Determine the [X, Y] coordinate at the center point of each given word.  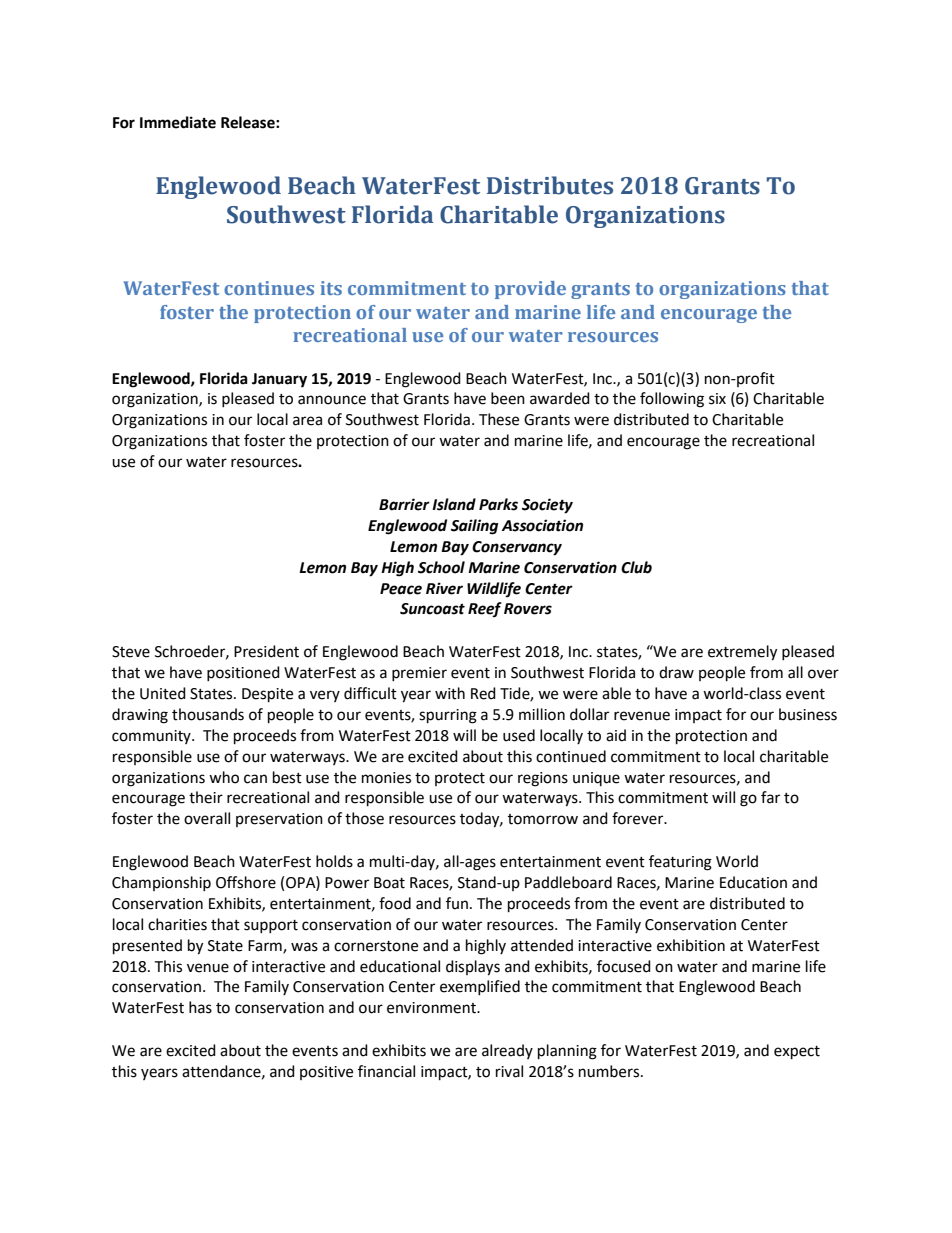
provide [530, 290]
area [307, 421]
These [499, 419]
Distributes [550, 185]
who [224, 777]
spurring [448, 716]
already [507, 1051]
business [808, 714]
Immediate [178, 122]
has [200, 1007]
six [717, 399]
